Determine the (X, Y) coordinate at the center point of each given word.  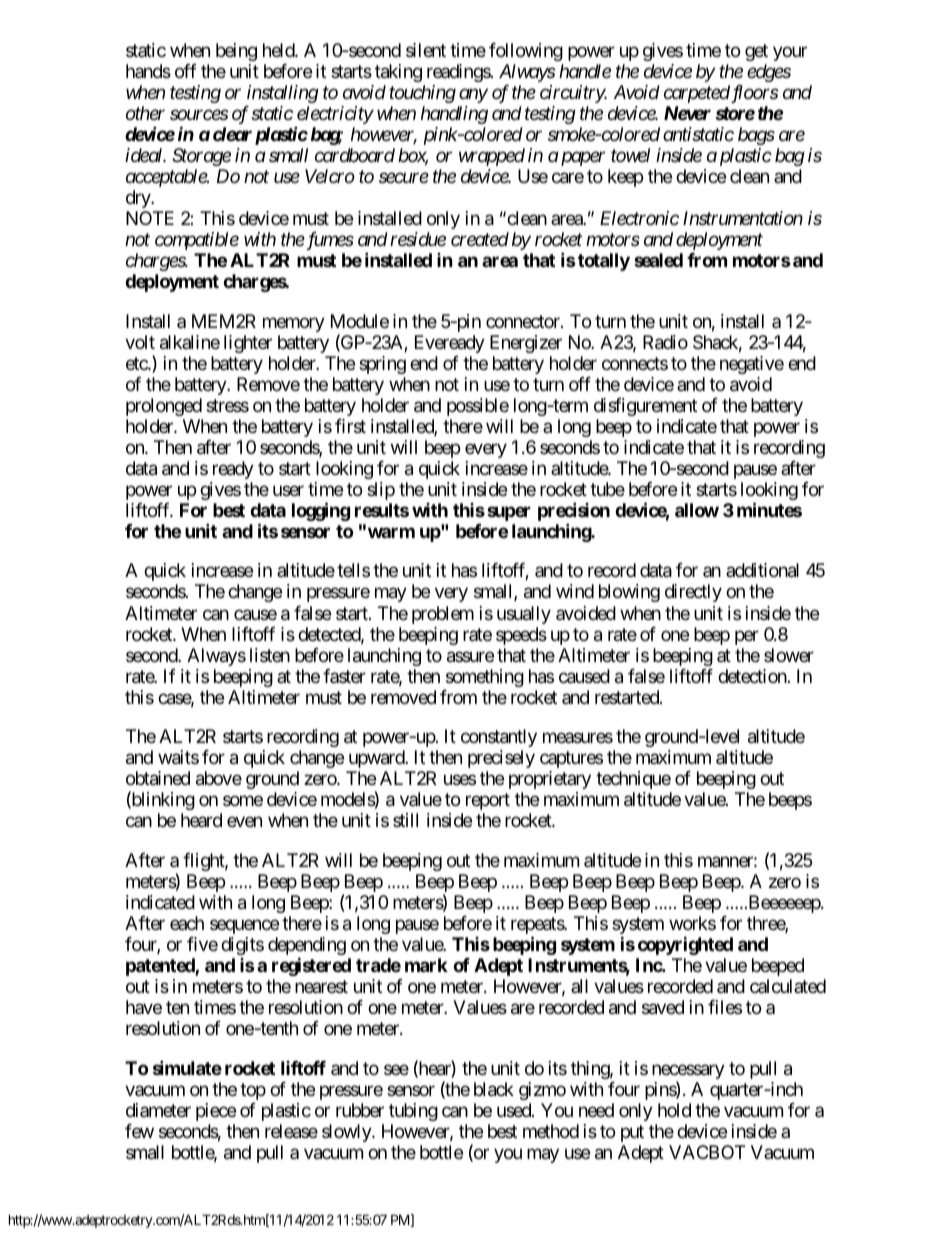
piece (216, 1112)
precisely (501, 759)
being (236, 52)
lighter (248, 344)
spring (382, 365)
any (473, 96)
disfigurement (645, 407)
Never (687, 113)
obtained (158, 778)
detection (752, 676)
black (494, 1089)
